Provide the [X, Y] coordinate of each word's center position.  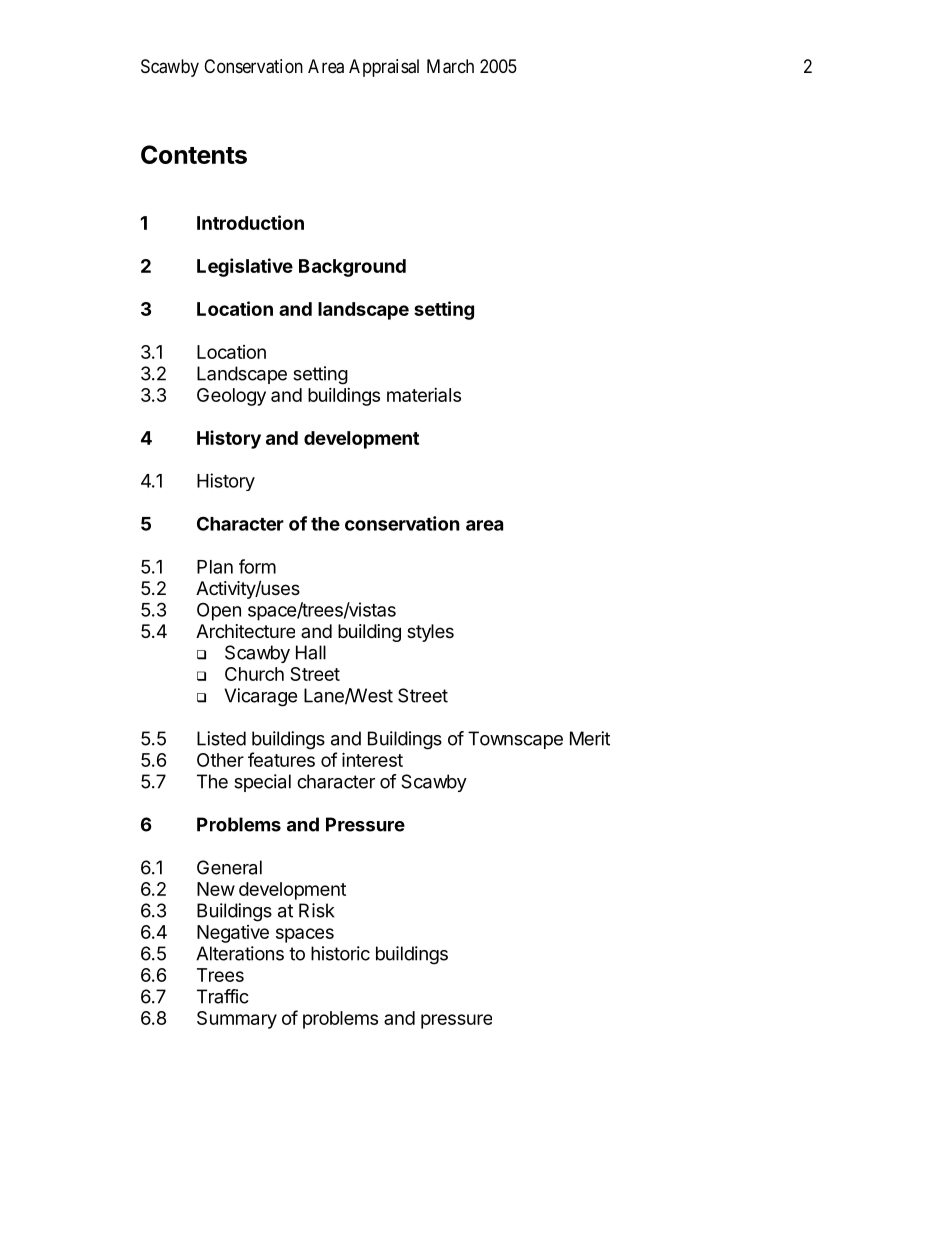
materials [424, 395]
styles [430, 633]
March [450, 66]
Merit [590, 738]
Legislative [245, 267]
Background [352, 268]
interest [372, 759]
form [257, 566]
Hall [311, 652]
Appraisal [384, 68]
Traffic [223, 996]
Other [220, 760]
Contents [194, 154]
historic [340, 953]
